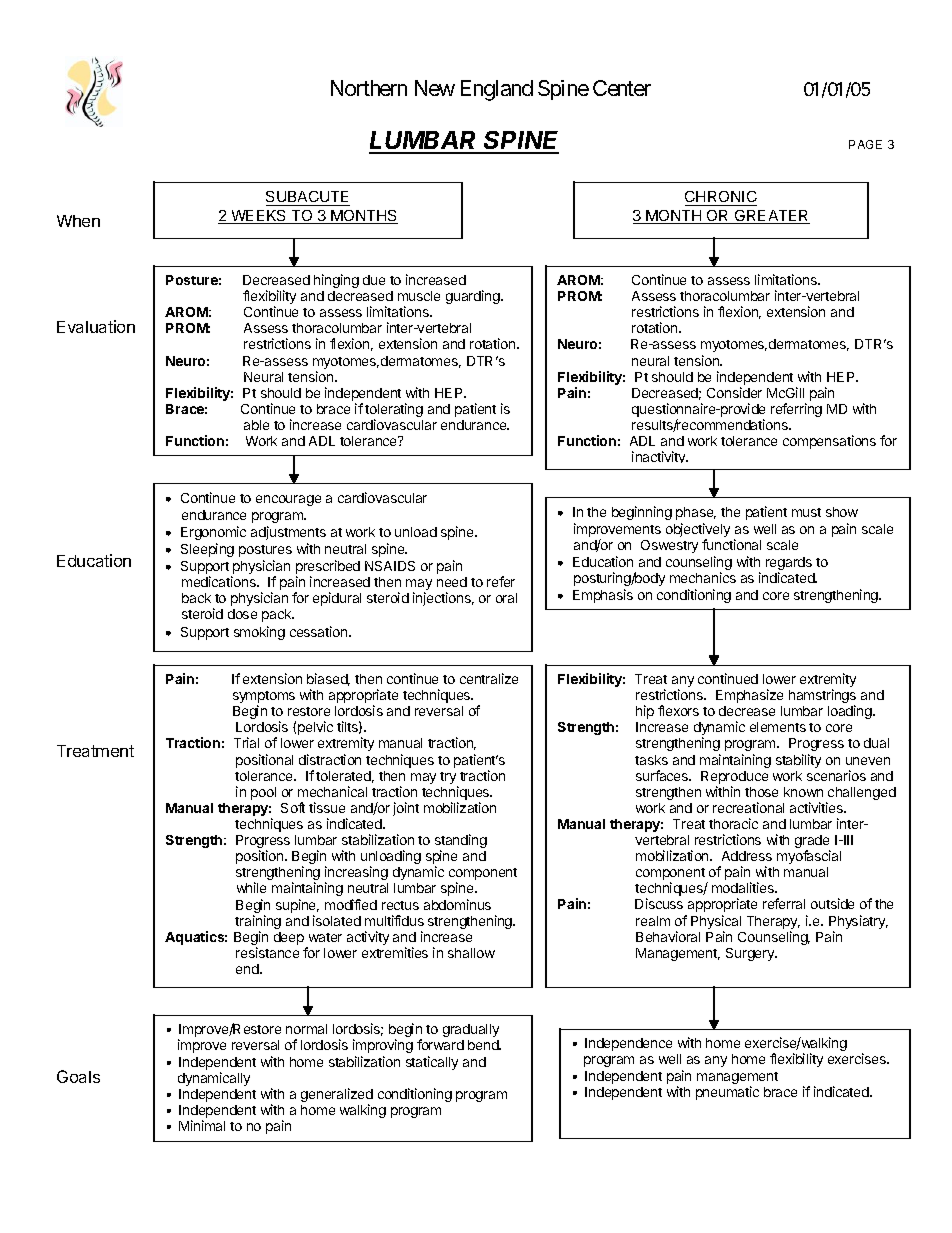  Describe the element at coordinates (246, 742) in the image. I see `Trial` at that location.
